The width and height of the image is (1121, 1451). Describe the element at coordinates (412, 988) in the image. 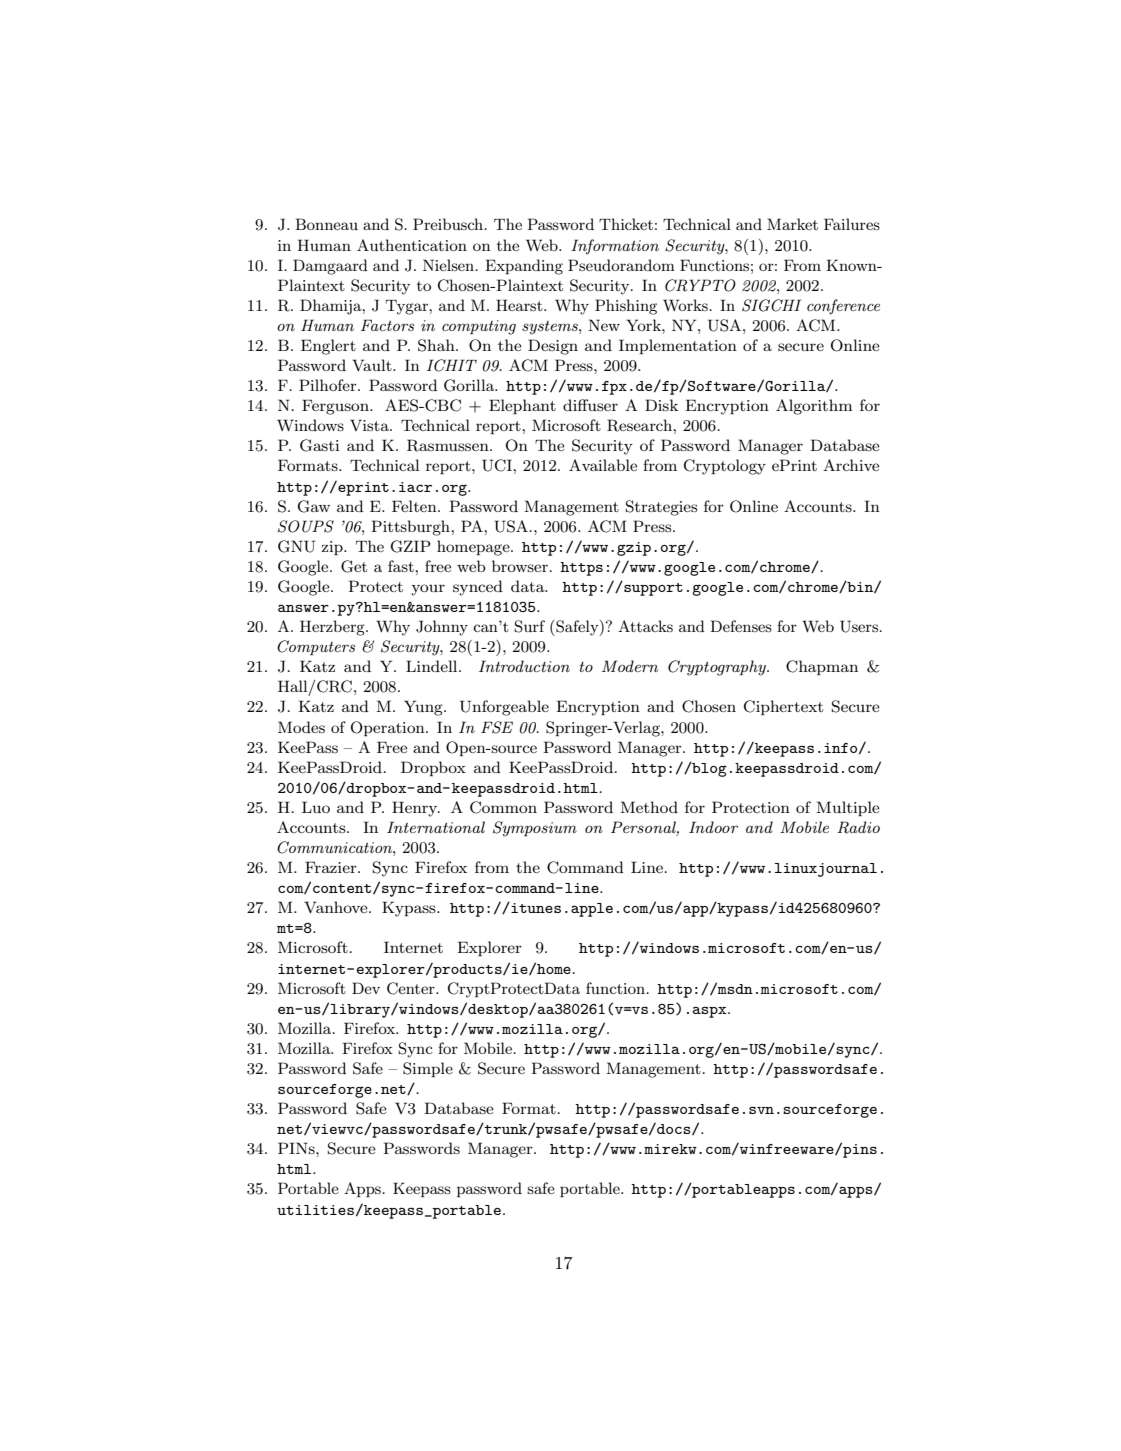

I see `Center` at that location.
